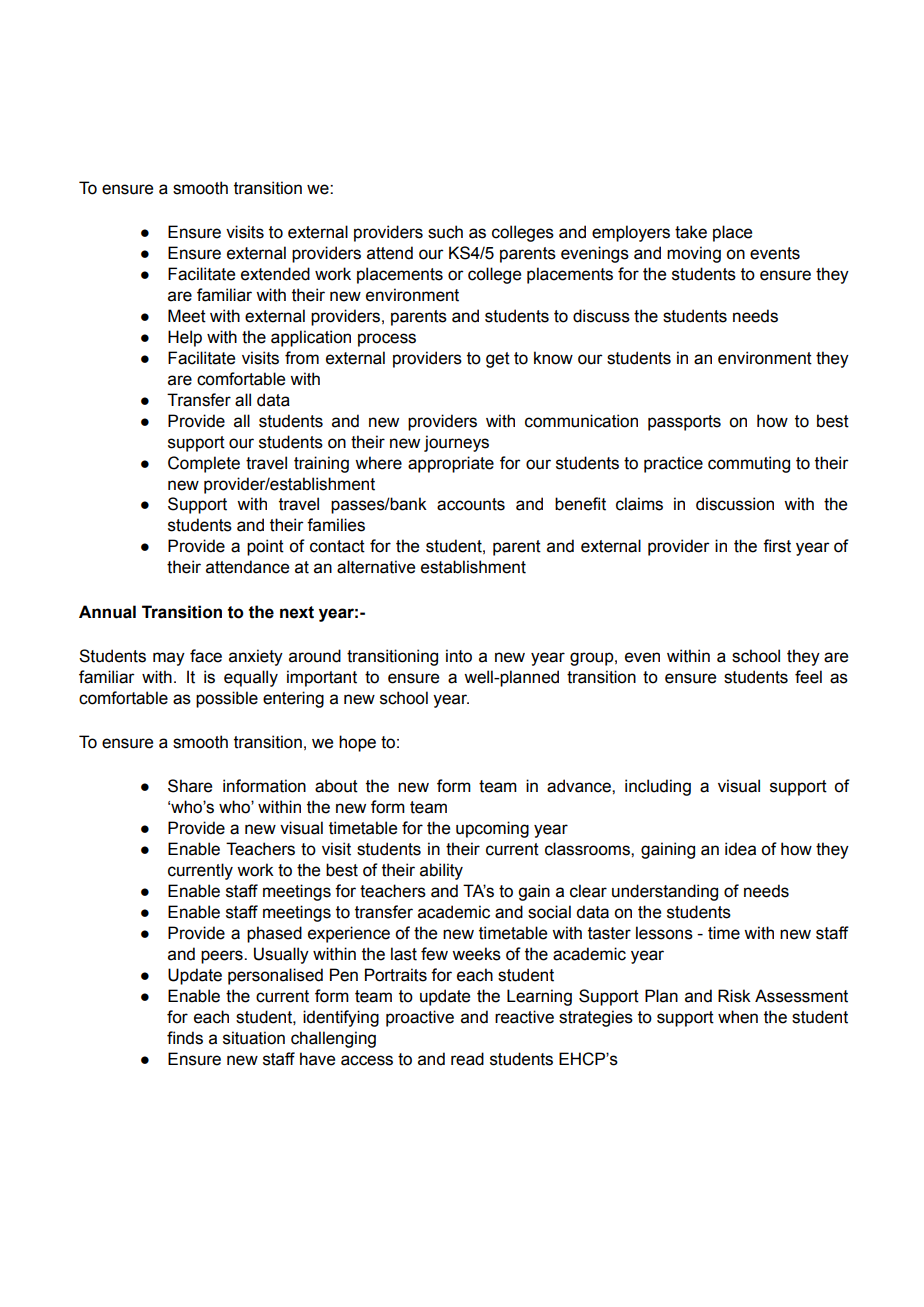 Image resolution: width=924 pixels, height=1307 pixels. Describe the element at coordinates (694, 254) in the screenshot. I see `moving` at that location.
